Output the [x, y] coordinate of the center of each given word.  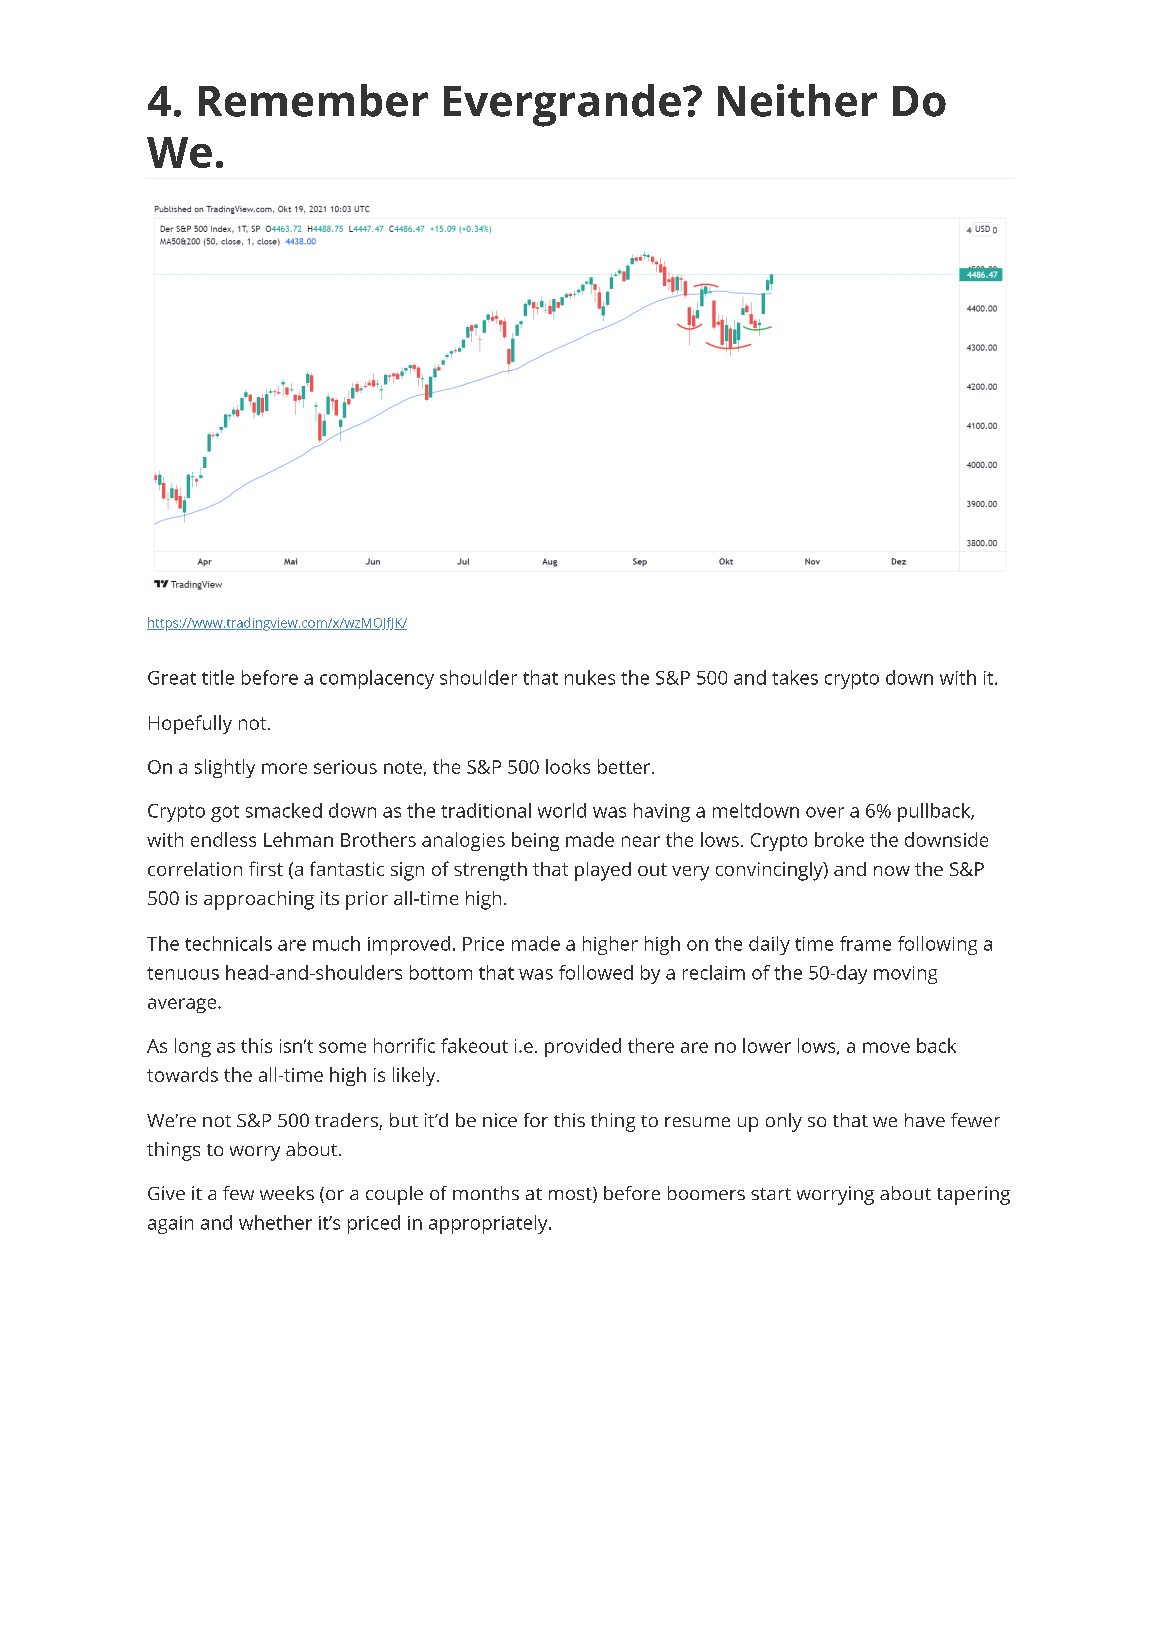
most [571, 1195]
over [825, 812]
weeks [287, 1193]
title [218, 677]
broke [839, 839]
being [535, 841]
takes [795, 677]
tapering [973, 1195]
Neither [797, 100]
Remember [313, 100]
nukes [590, 677]
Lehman [298, 839]
